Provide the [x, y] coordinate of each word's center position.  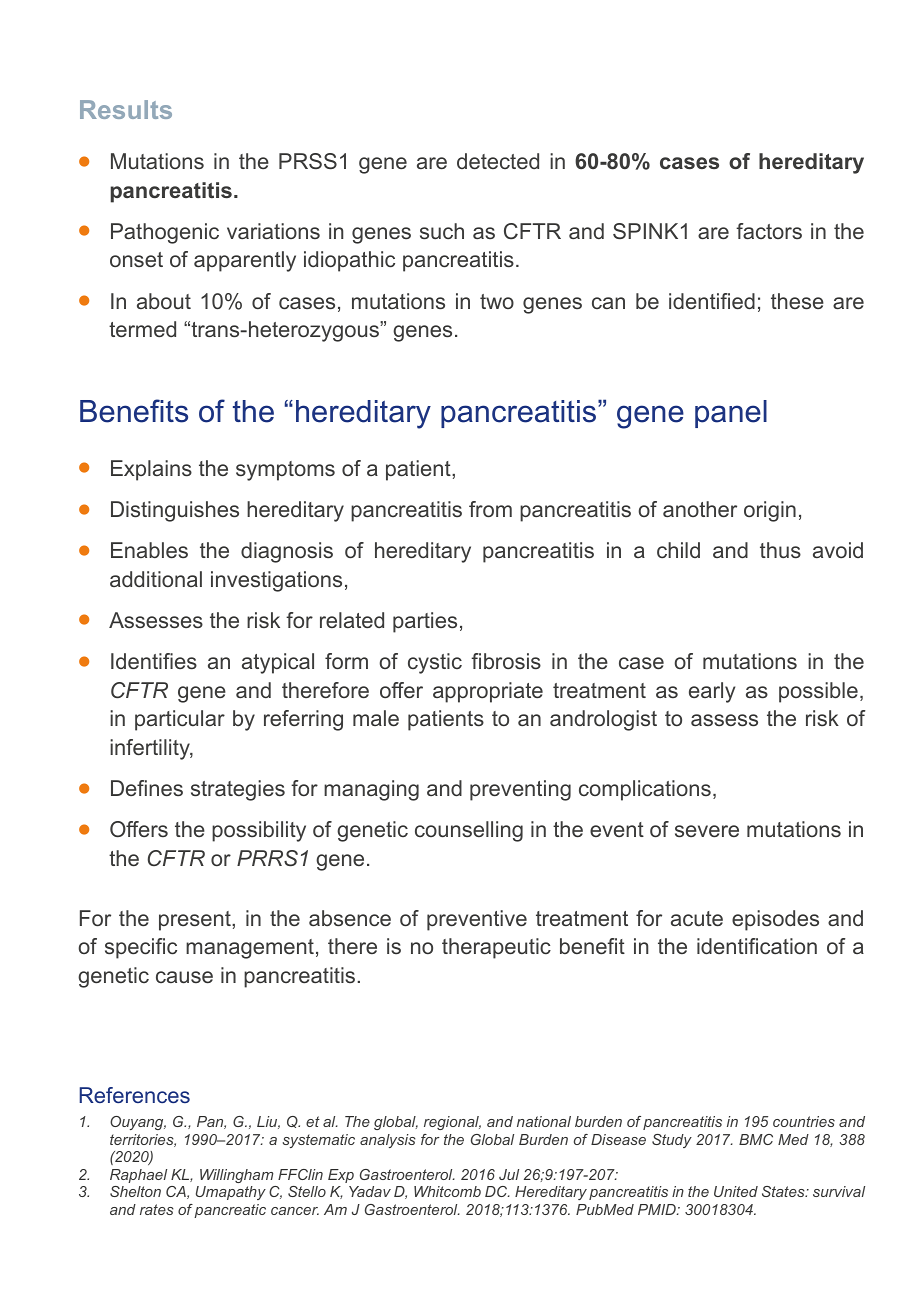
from [490, 509]
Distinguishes [175, 511]
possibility [259, 831]
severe [707, 831]
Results [126, 109]
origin [770, 511]
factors [769, 231]
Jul [509, 1174]
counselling [469, 831]
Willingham [236, 1176]
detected [498, 161]
